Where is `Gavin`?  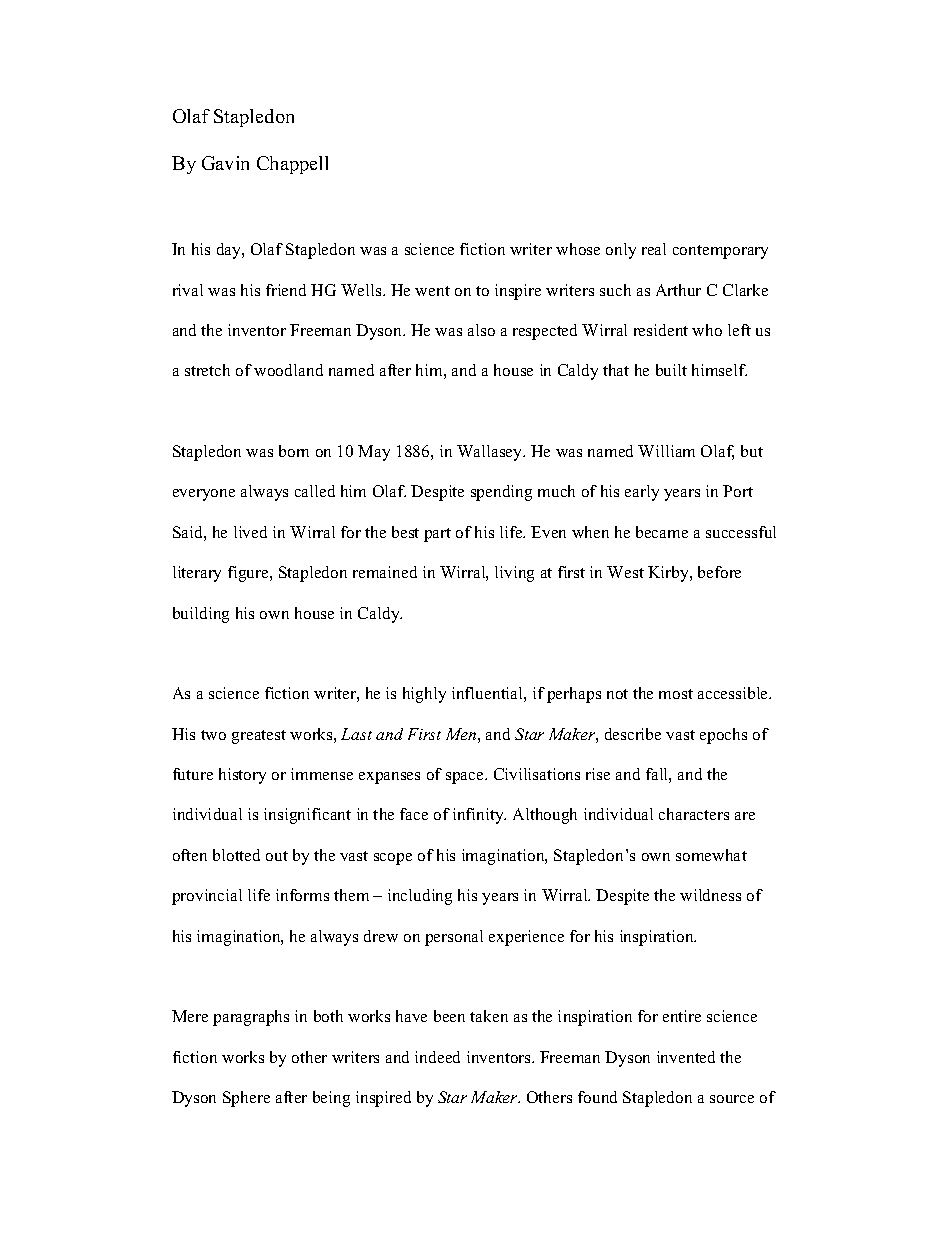
Gavin is located at coordinates (225, 163).
